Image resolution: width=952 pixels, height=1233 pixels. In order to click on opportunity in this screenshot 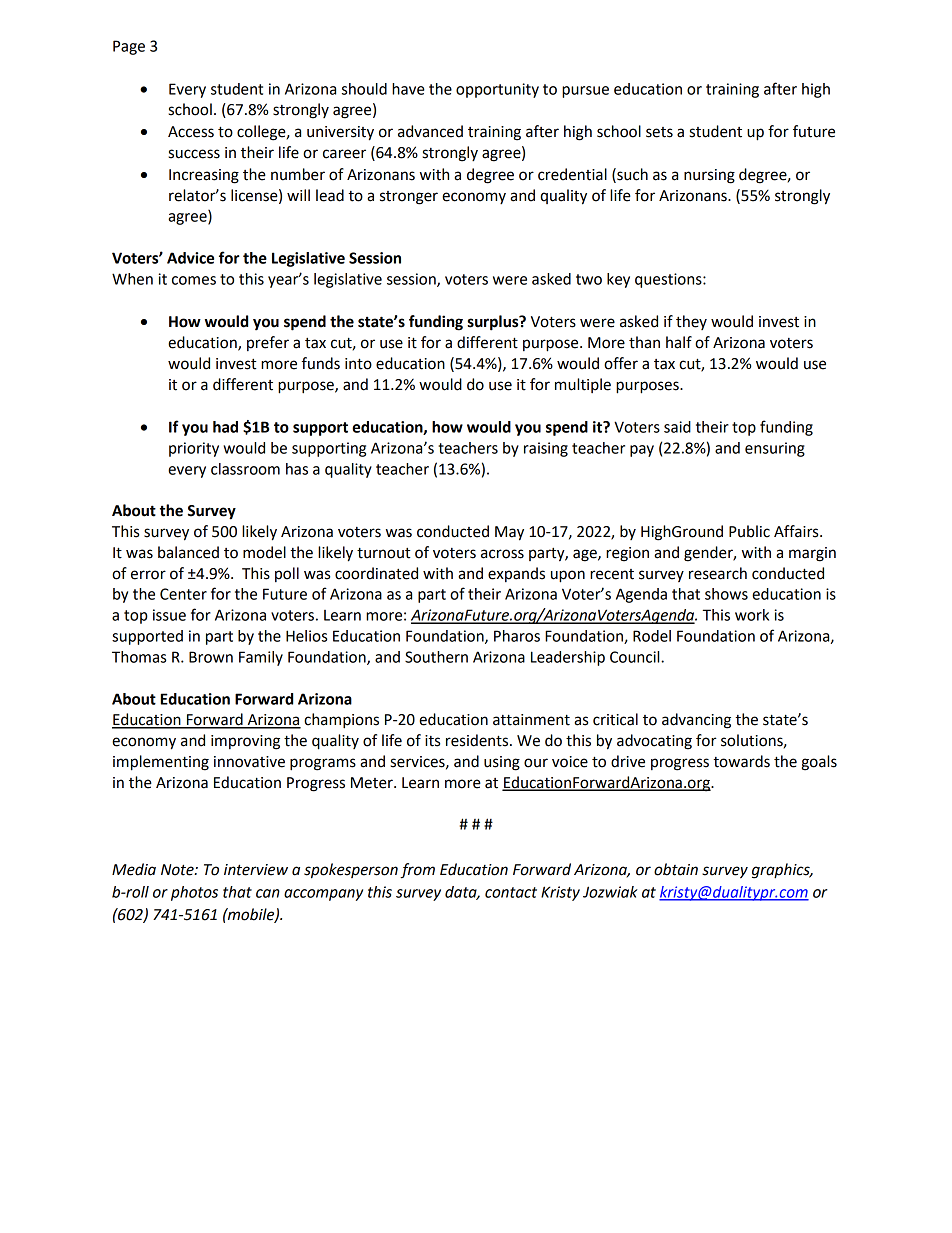, I will do `click(497, 90)`.
